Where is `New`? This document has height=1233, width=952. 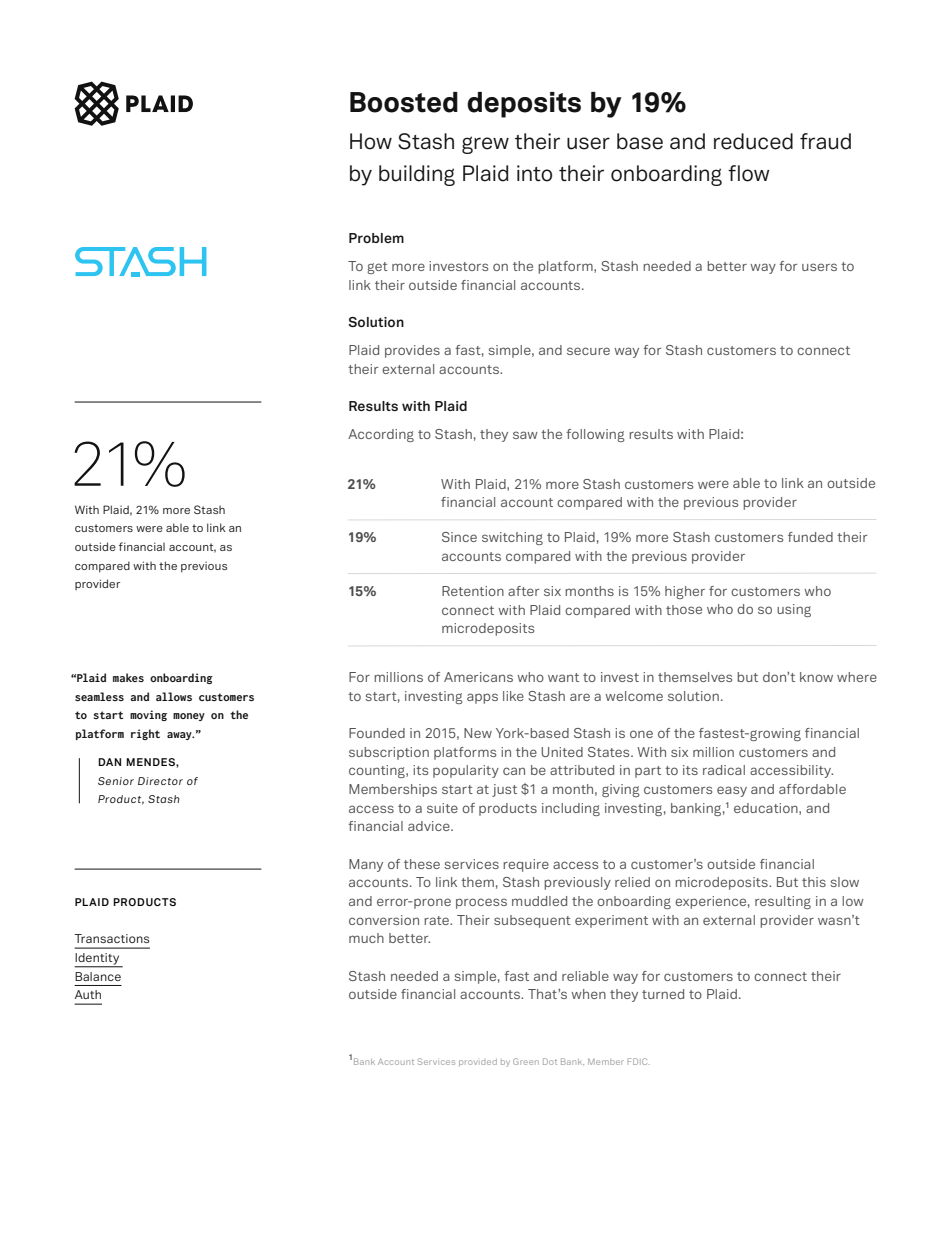
New is located at coordinates (478, 733).
